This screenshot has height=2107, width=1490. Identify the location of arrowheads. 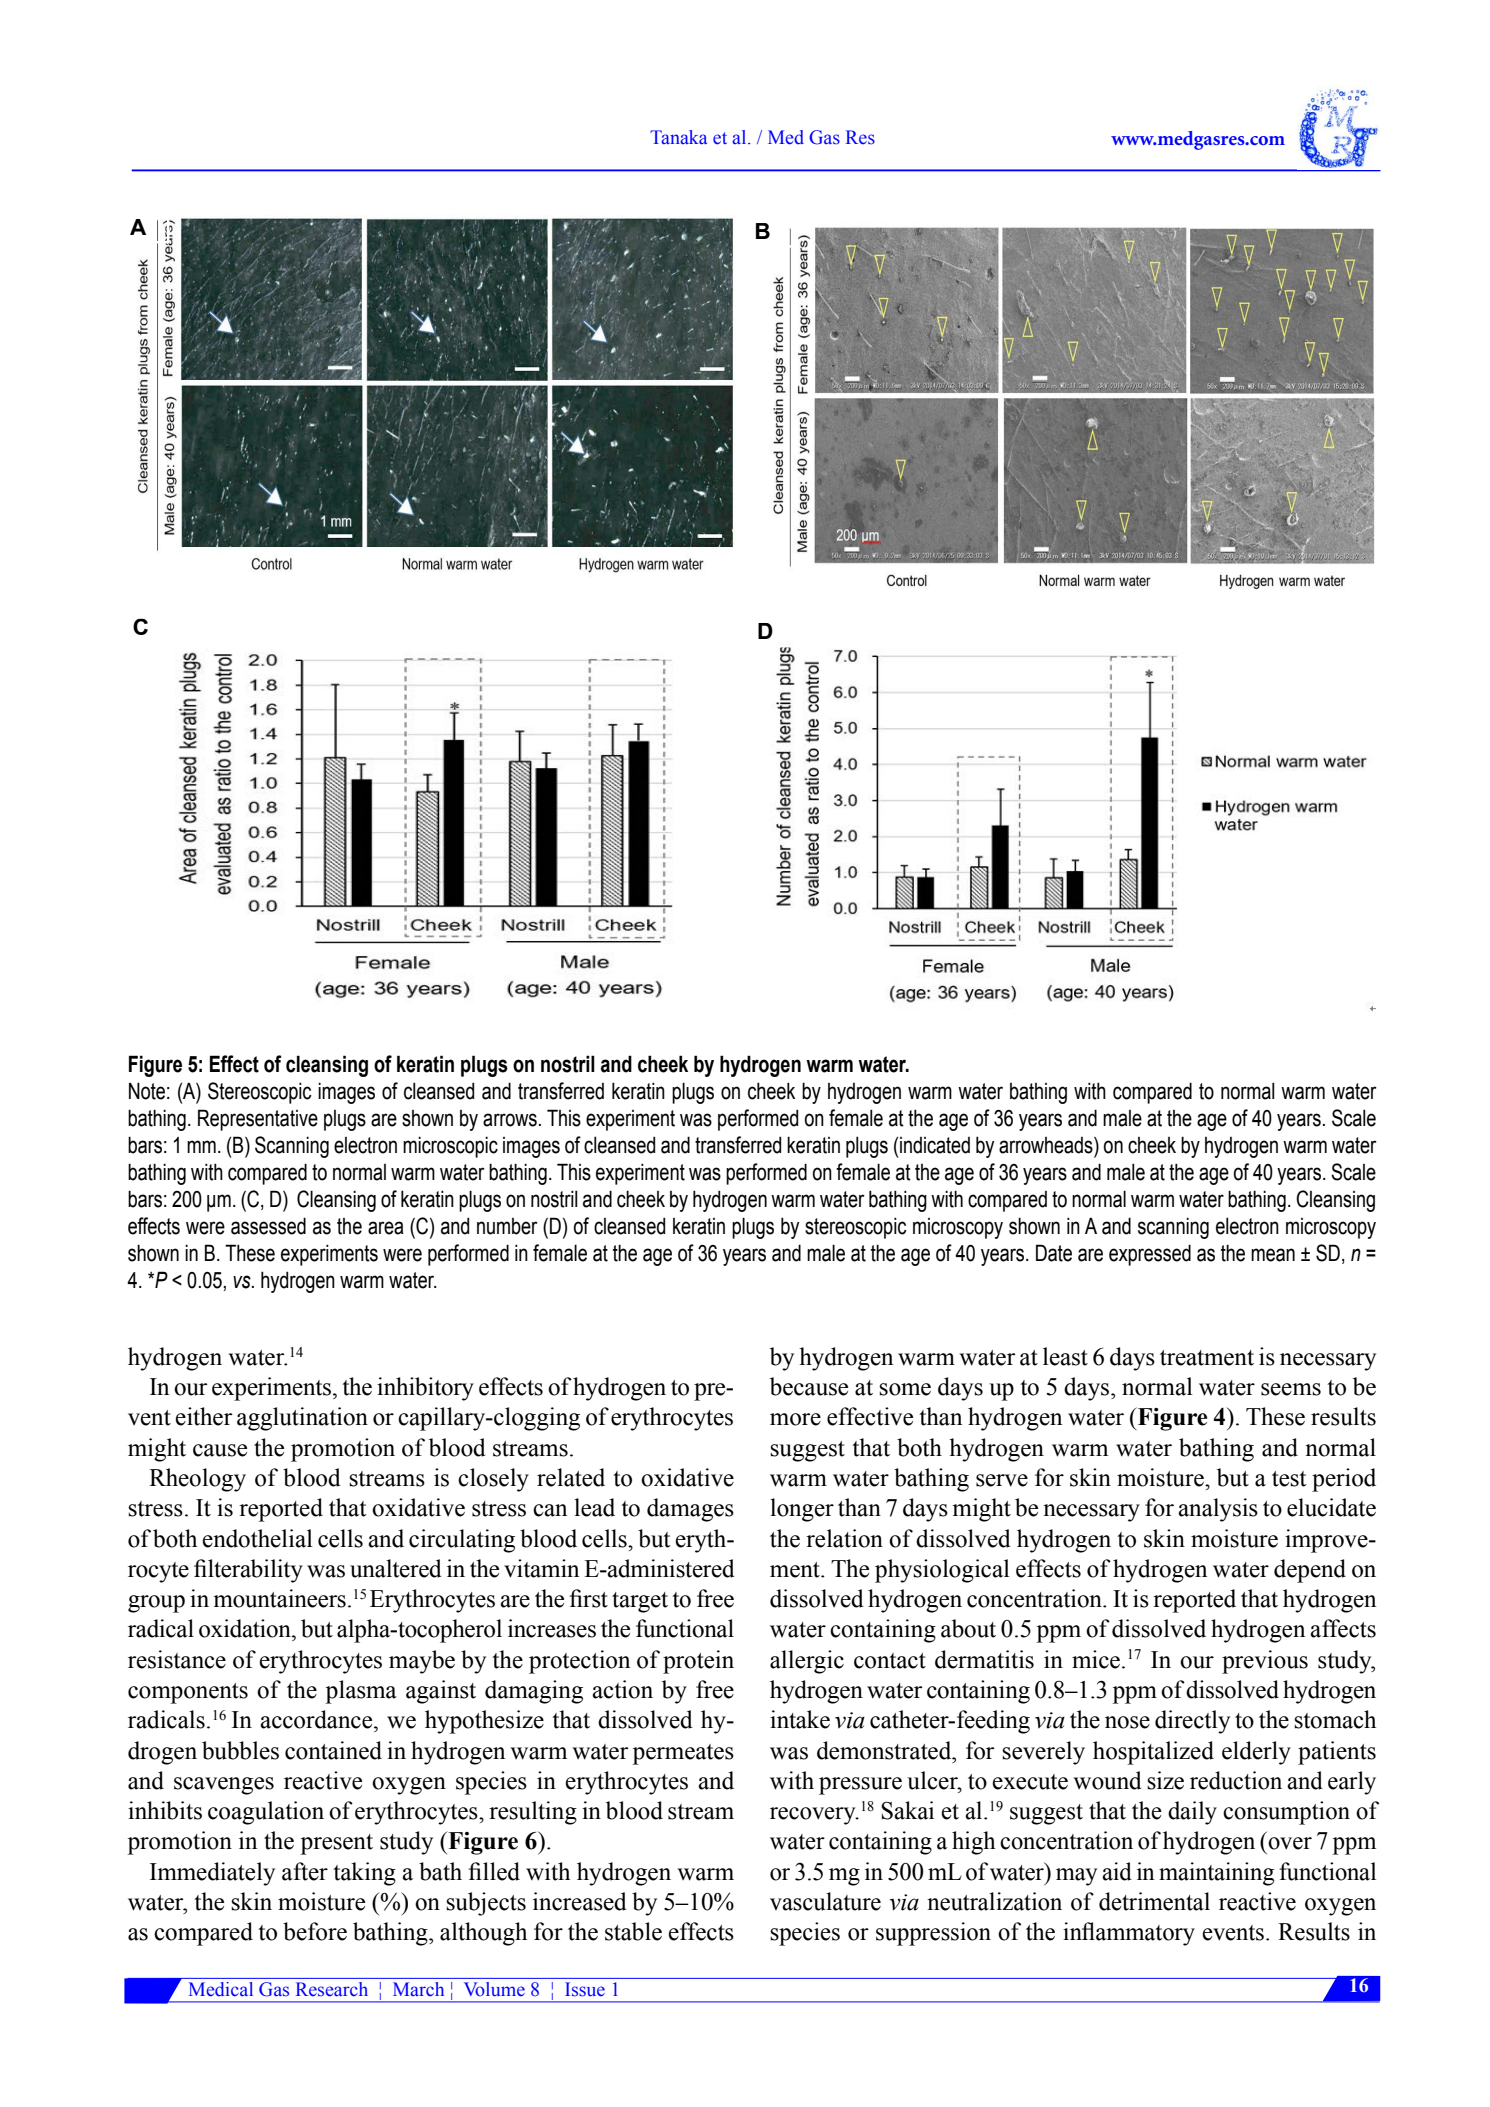
(1047, 1145).
